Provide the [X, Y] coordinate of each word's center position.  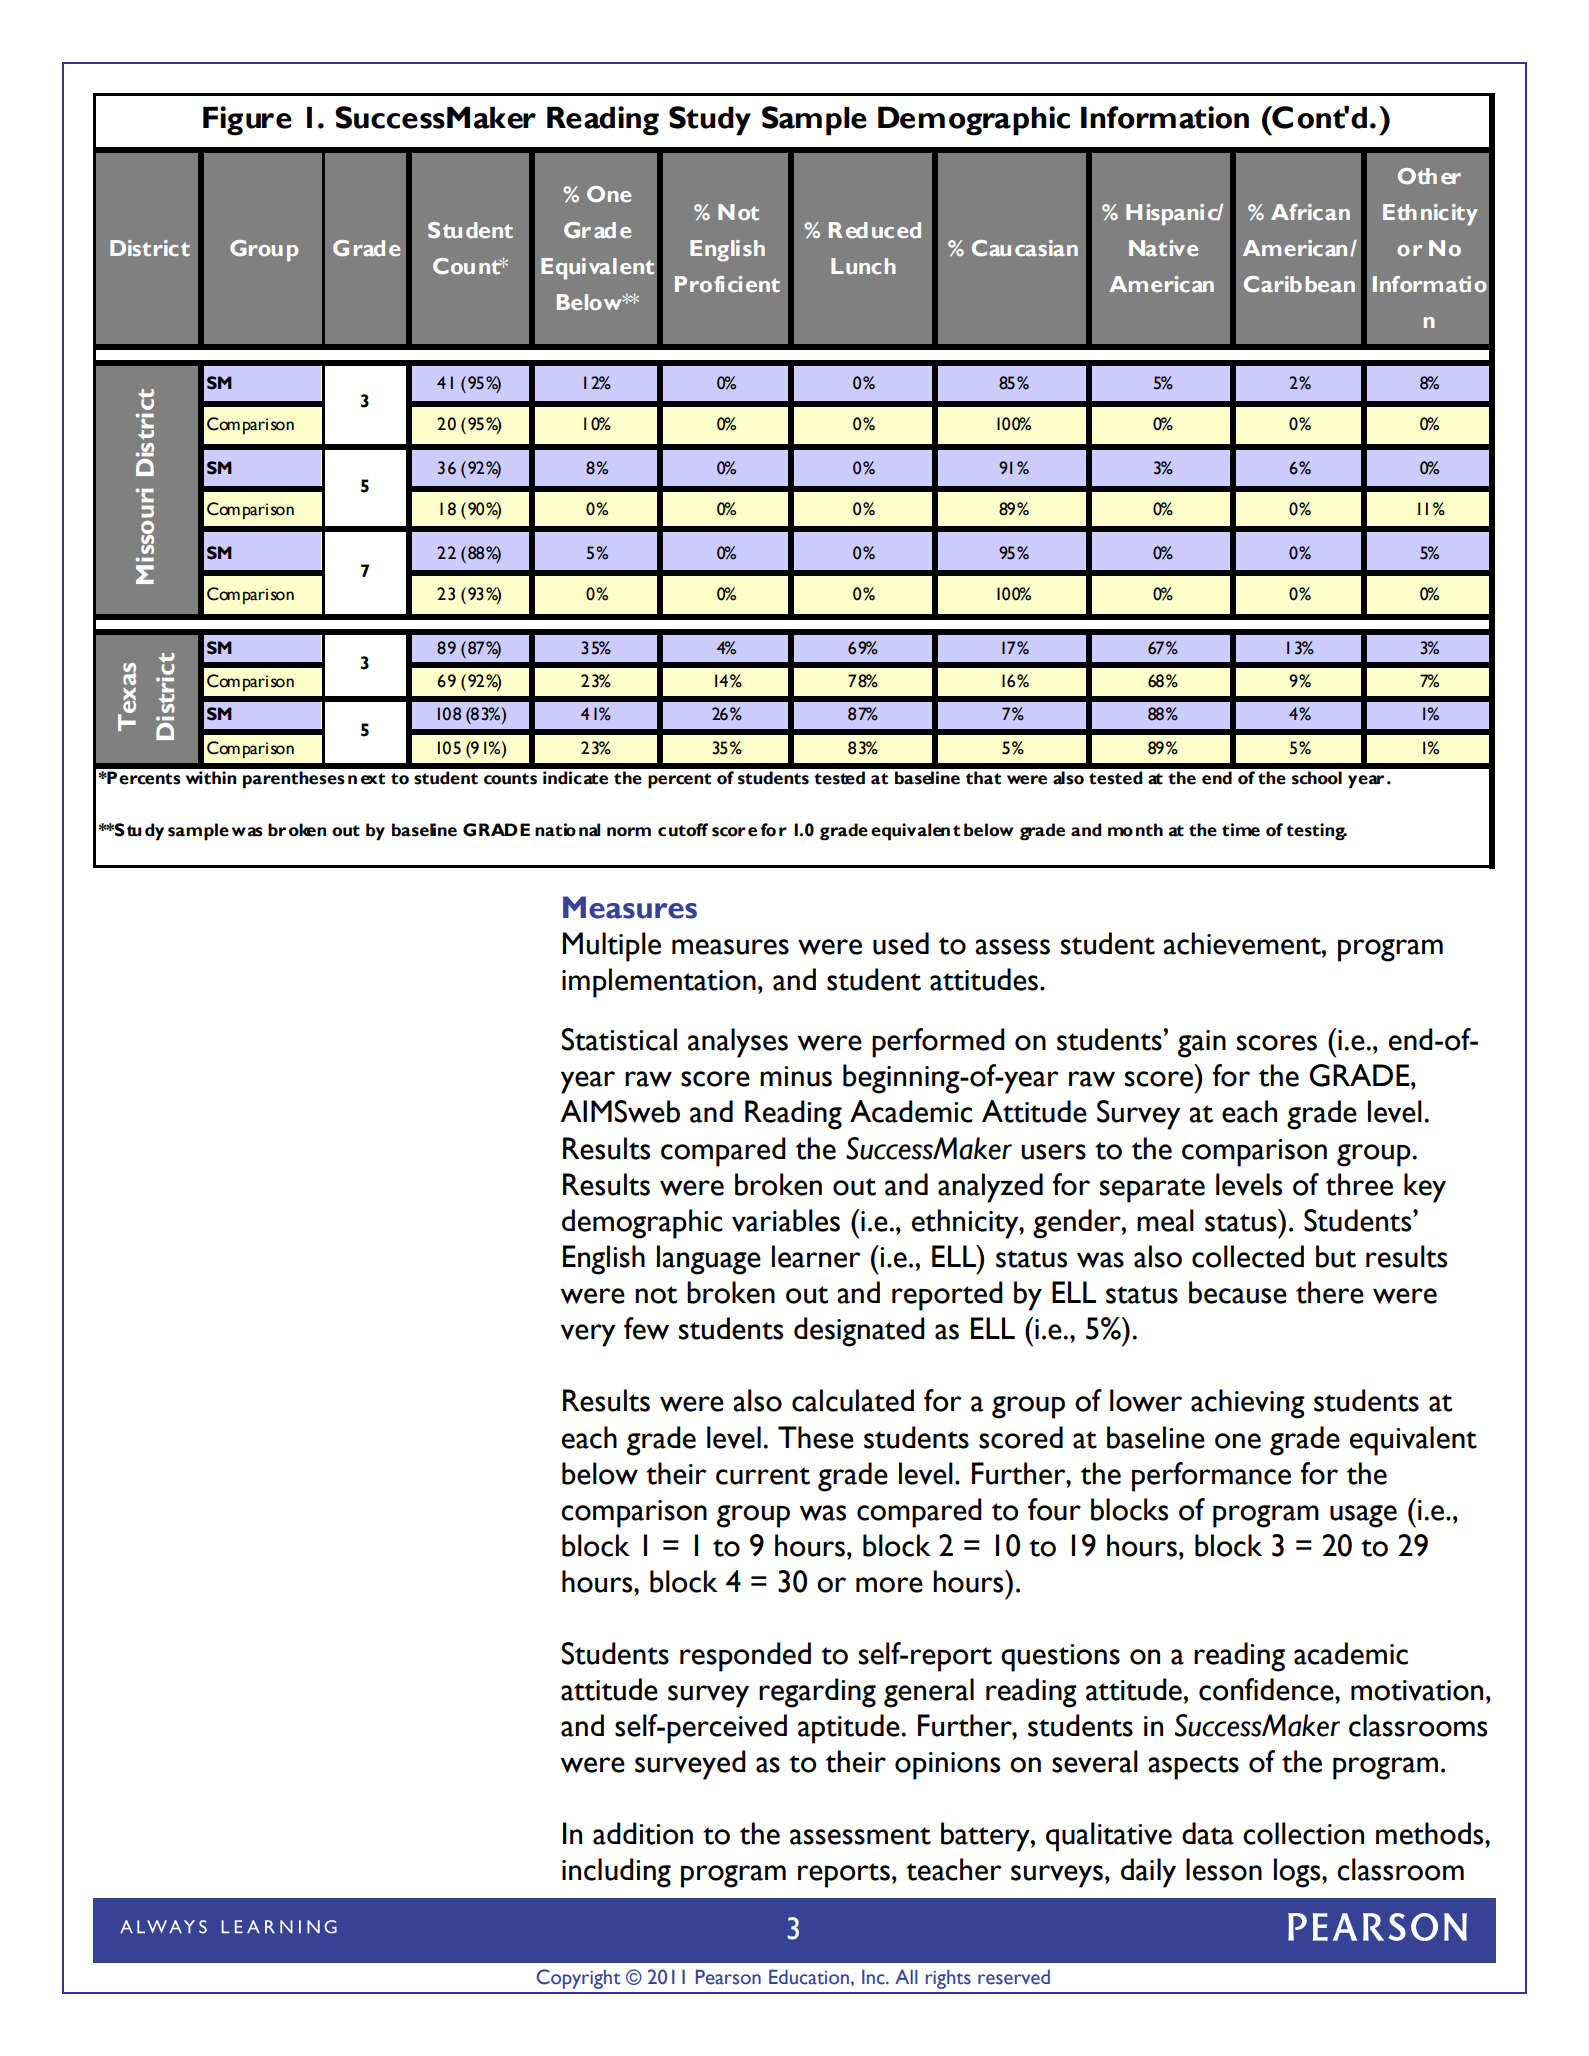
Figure [247, 121]
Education [809, 1977]
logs [1298, 1873]
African [1310, 212]
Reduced [875, 230]
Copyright [578, 1979]
